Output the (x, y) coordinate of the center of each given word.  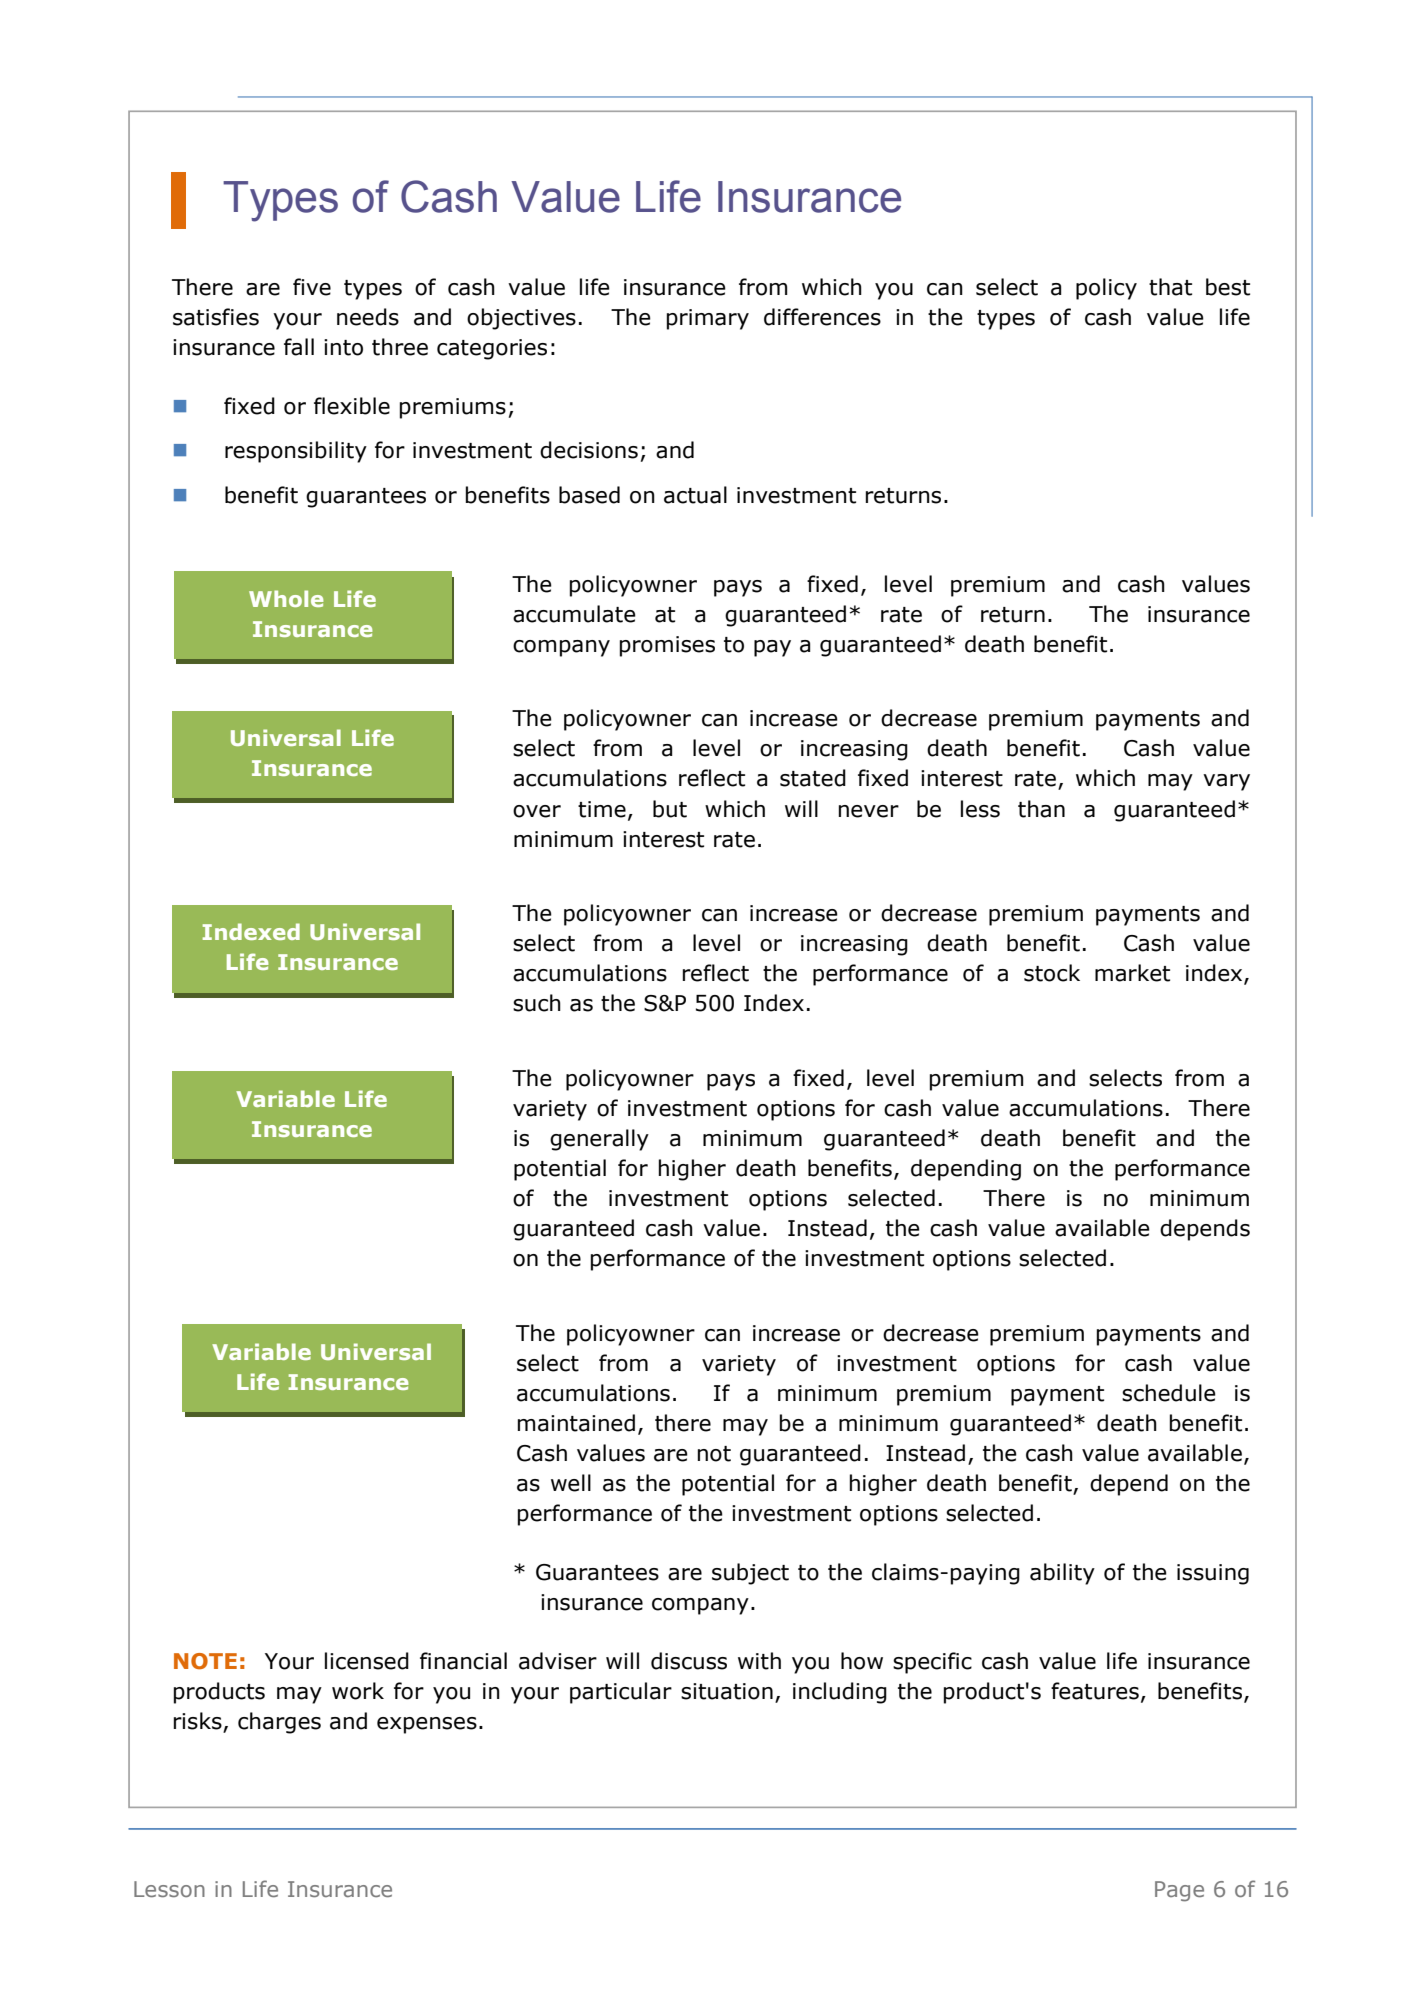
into (343, 347)
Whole (286, 598)
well (571, 1483)
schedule (1169, 1393)
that (1170, 287)
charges (279, 1723)
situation (727, 1691)
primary (708, 319)
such (537, 1003)
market (1132, 973)
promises (667, 646)
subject (750, 1574)
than (1041, 809)
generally (599, 1140)
